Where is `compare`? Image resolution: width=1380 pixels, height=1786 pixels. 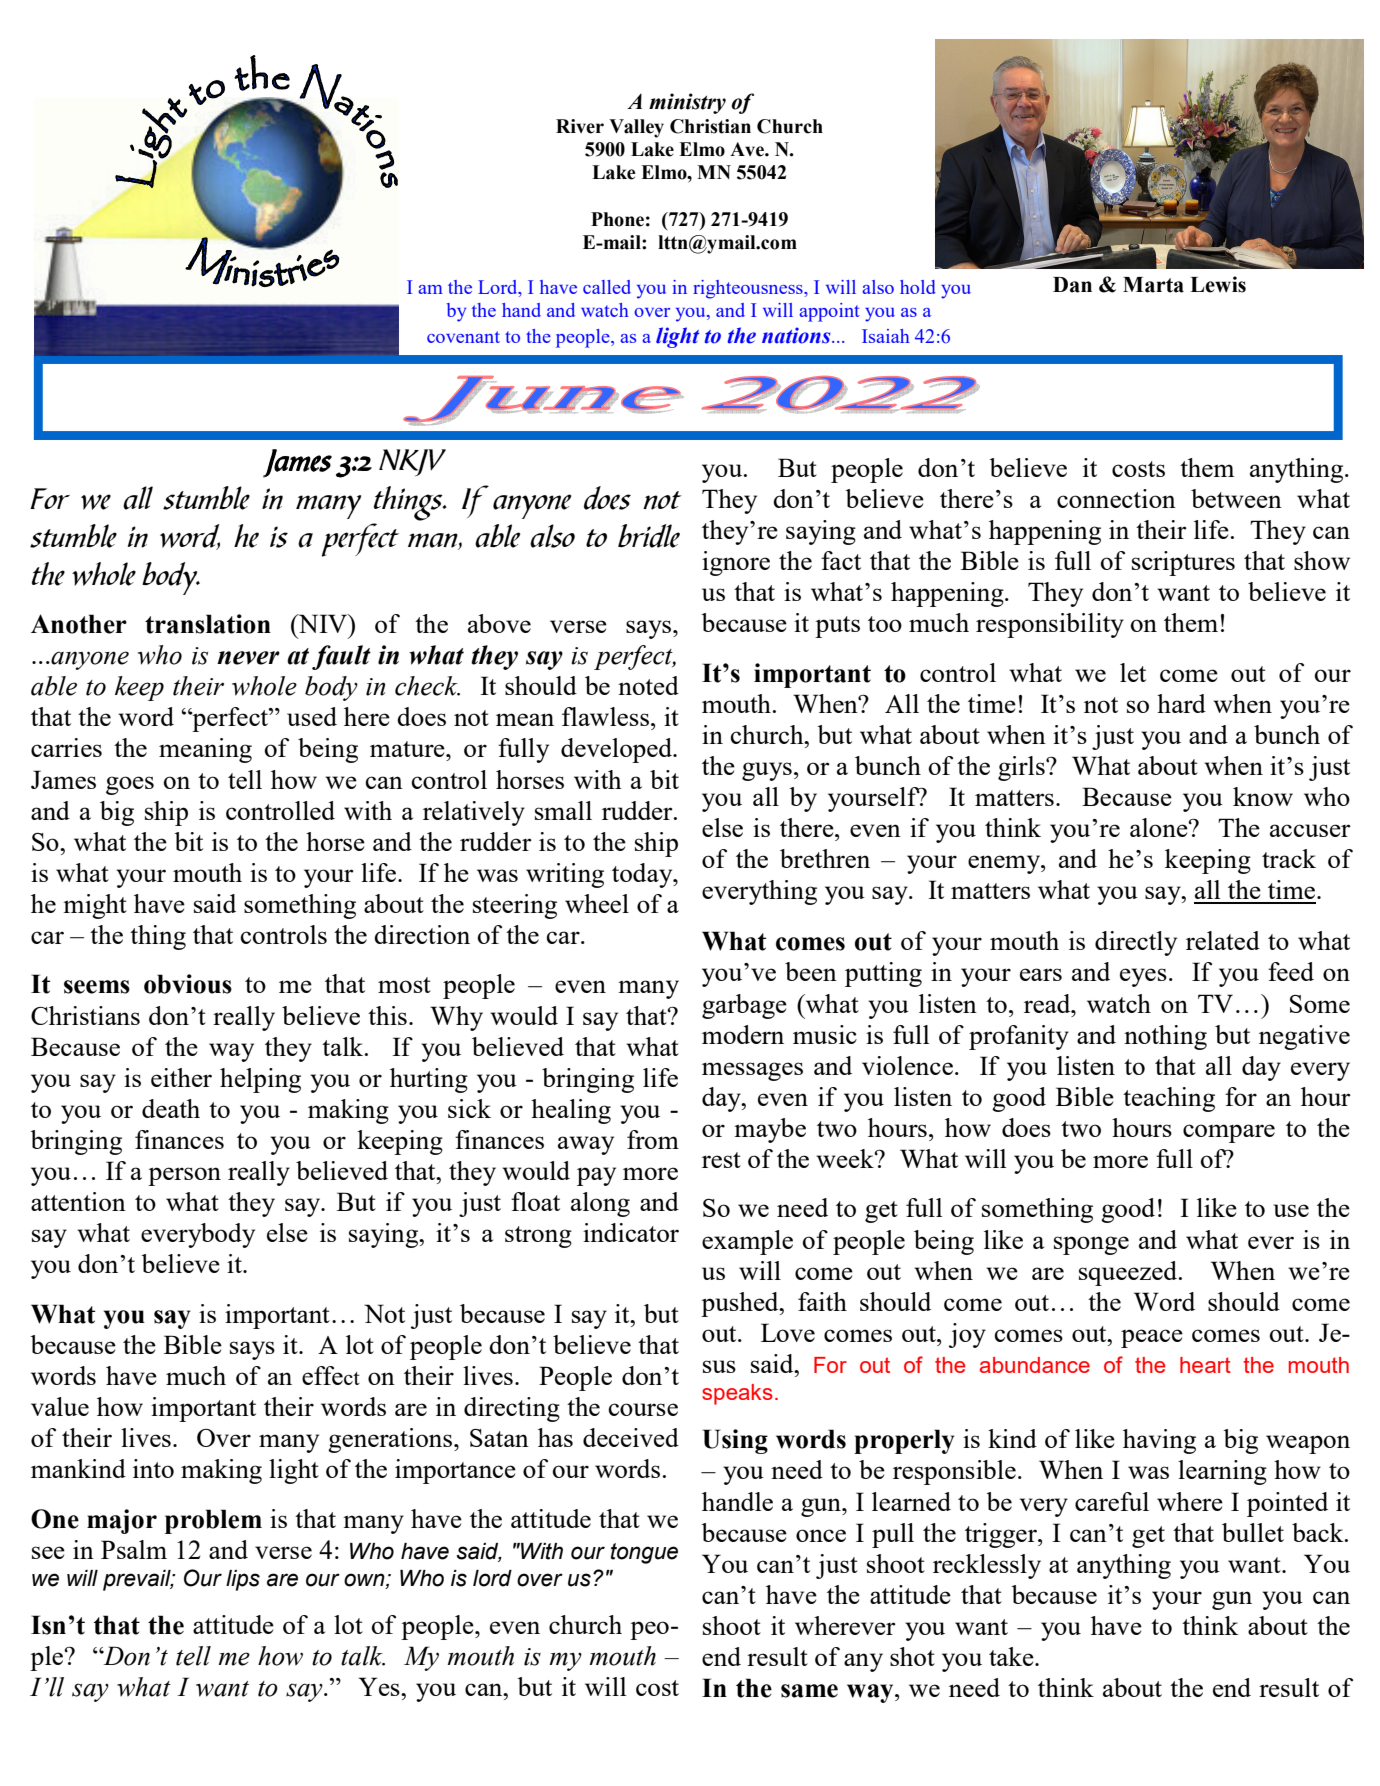 compare is located at coordinates (1229, 1133).
